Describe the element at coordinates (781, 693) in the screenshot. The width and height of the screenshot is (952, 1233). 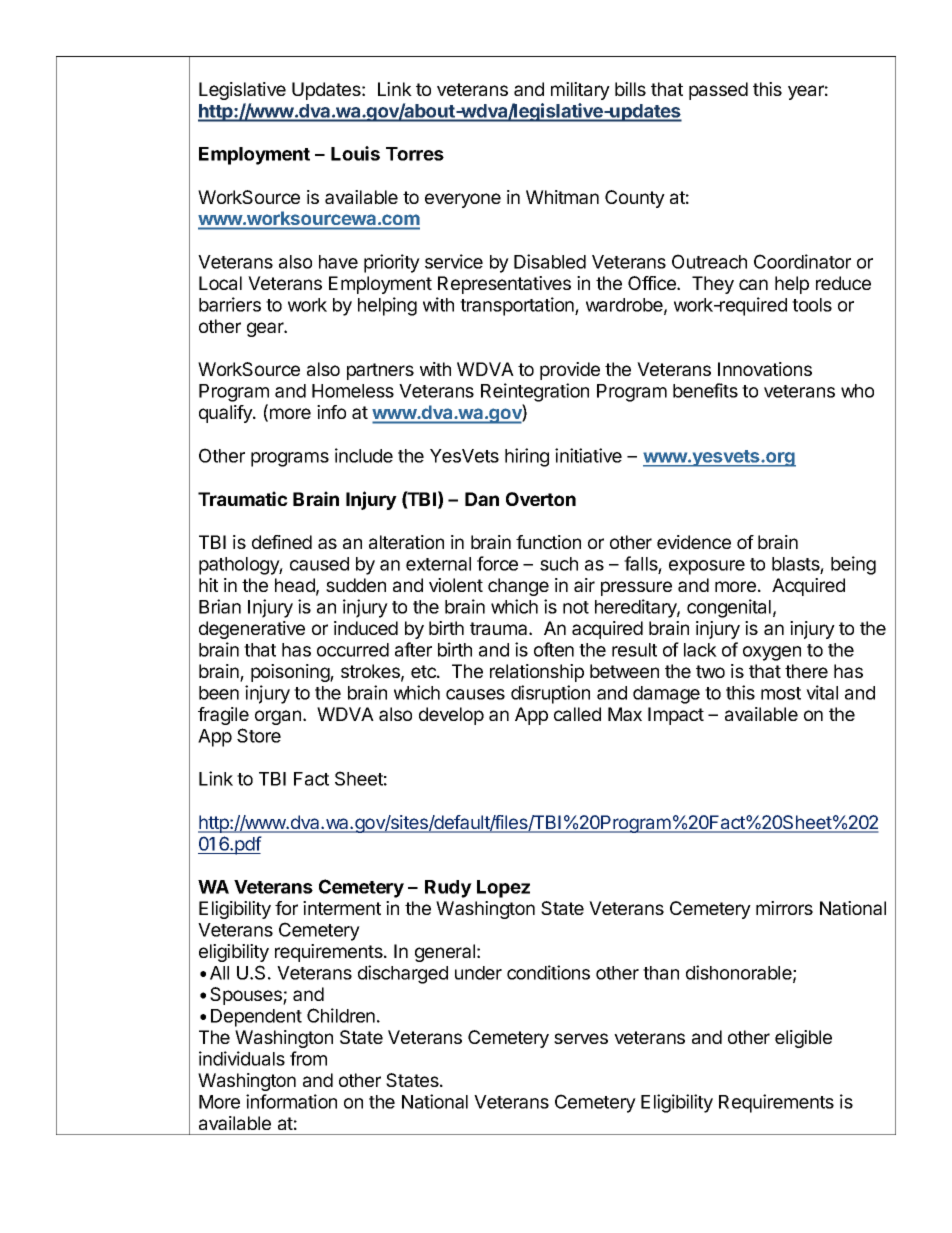
I see `most` at that location.
